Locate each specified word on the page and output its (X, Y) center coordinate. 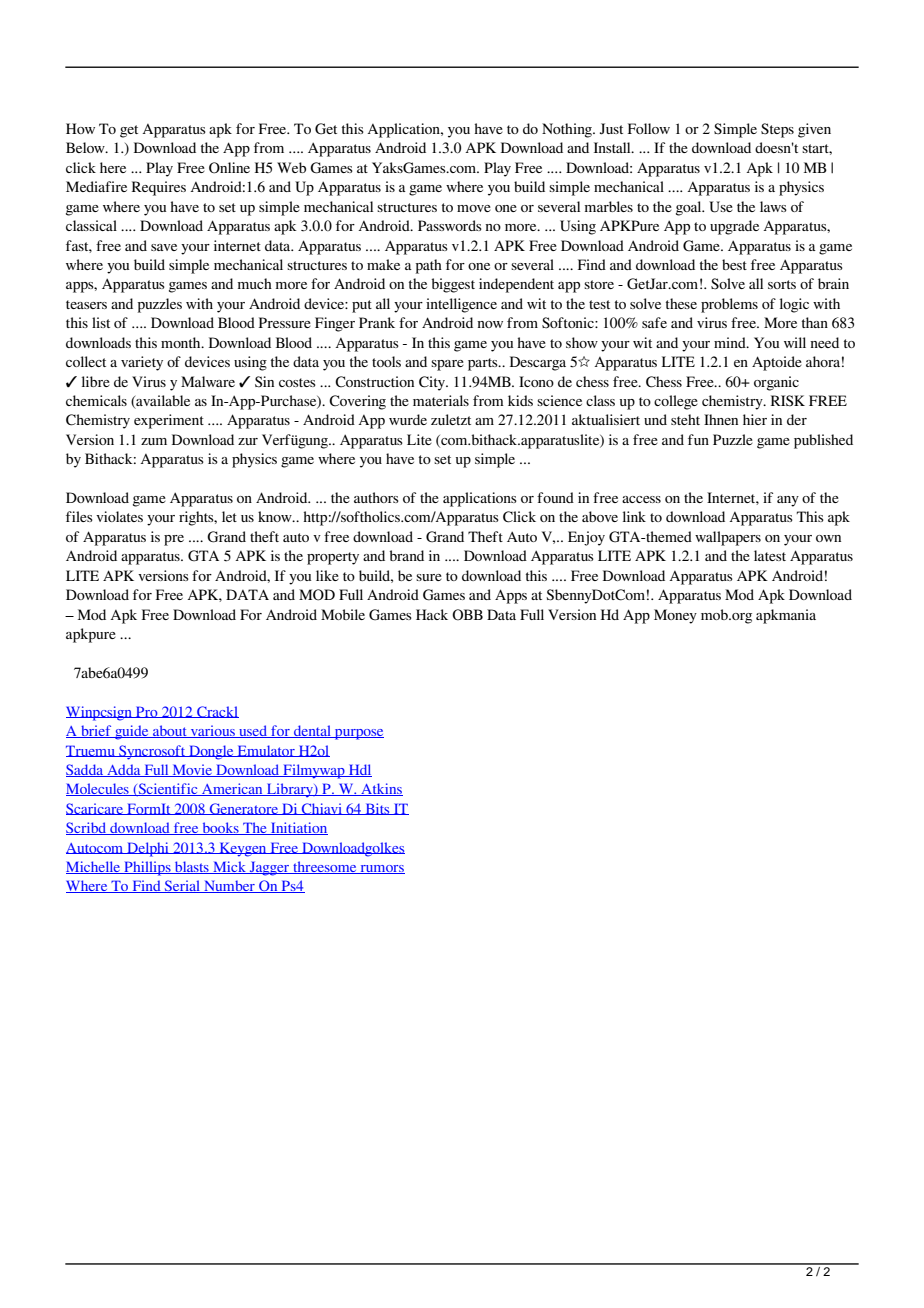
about (170, 731)
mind (731, 342)
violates (119, 516)
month (182, 342)
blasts (192, 867)
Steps (777, 130)
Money (675, 616)
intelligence (461, 305)
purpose (358, 734)
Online (229, 168)
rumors (381, 869)
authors (376, 497)
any (788, 501)
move (474, 208)
